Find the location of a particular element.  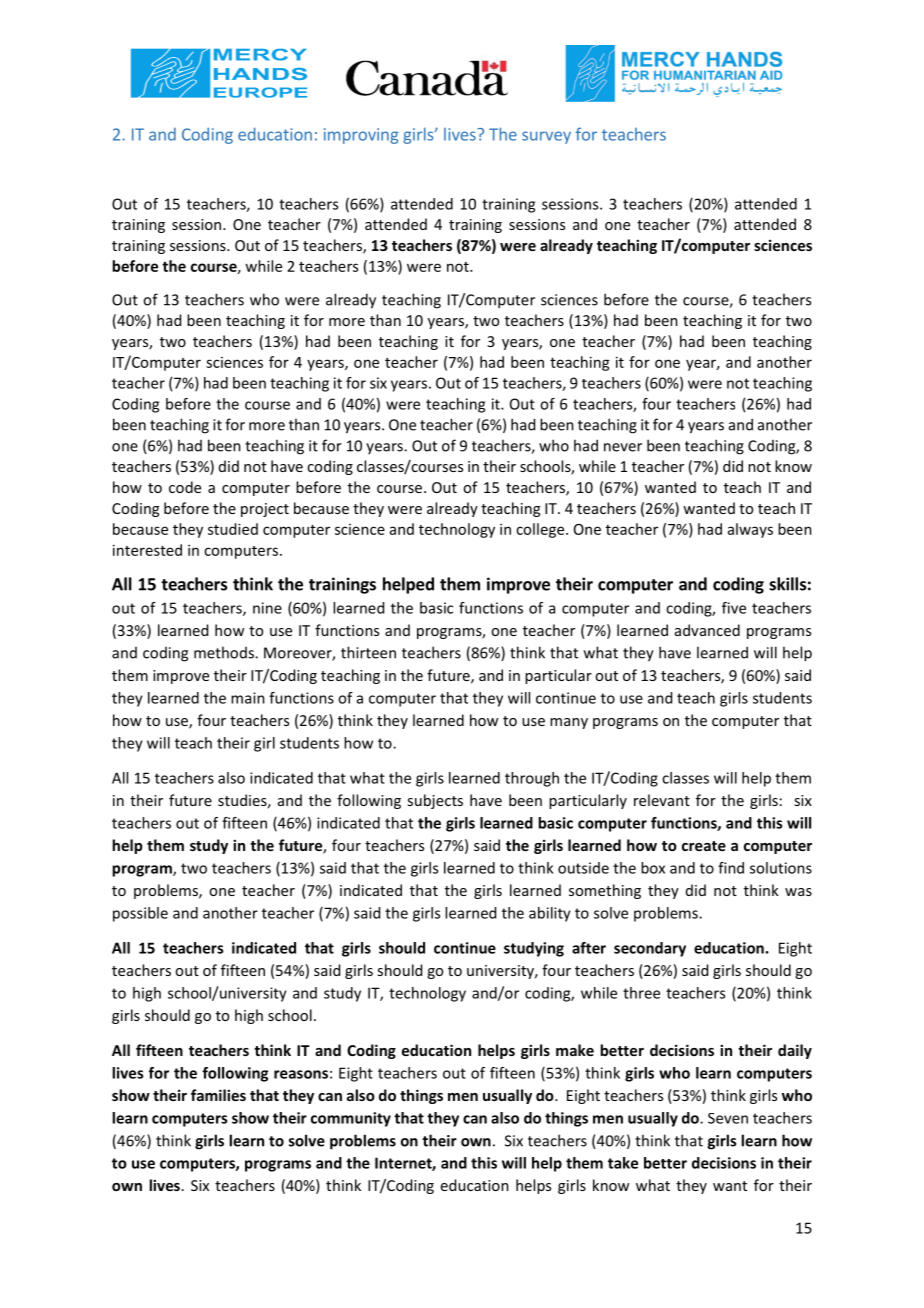

community is located at coordinates (351, 1119).
